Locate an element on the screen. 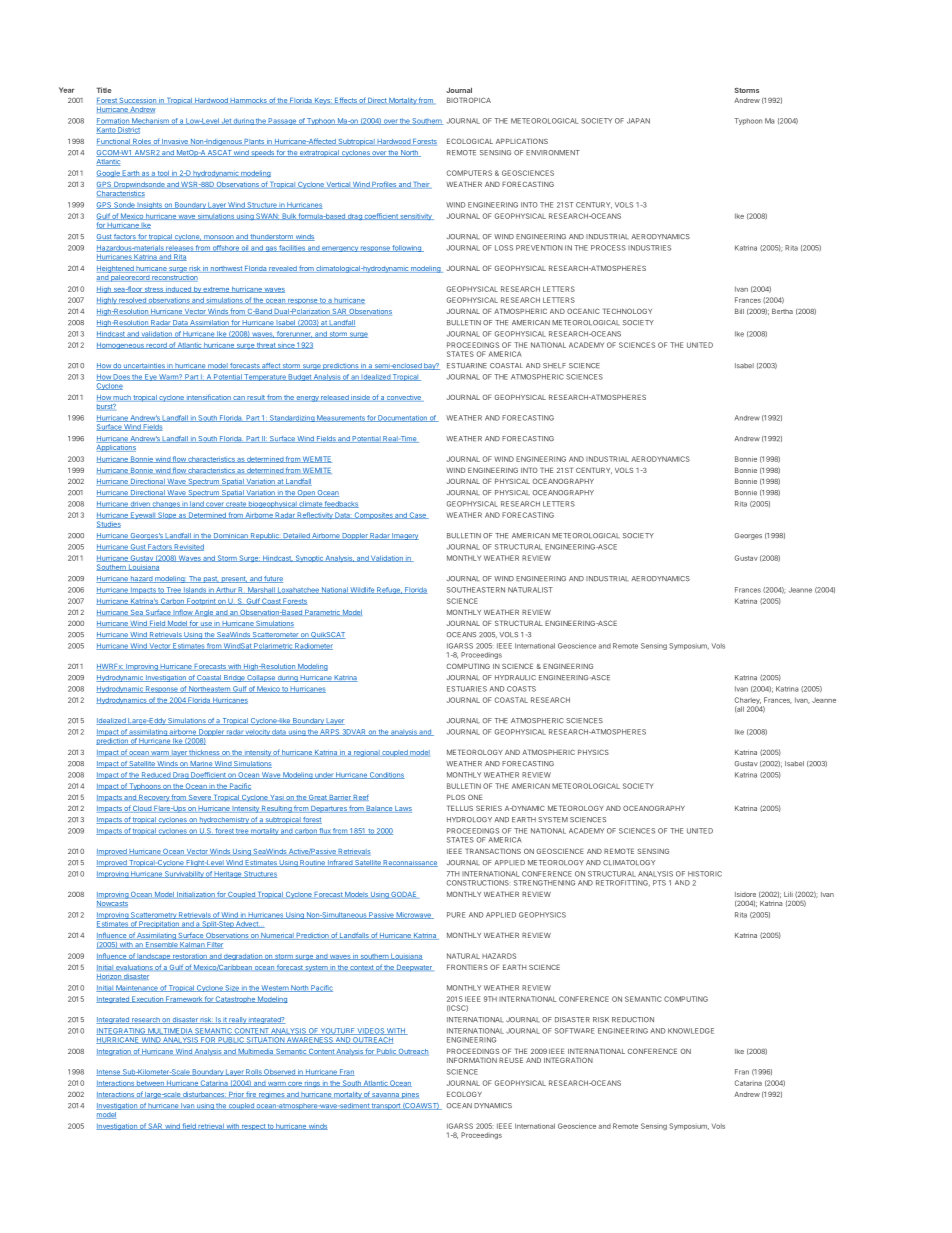 This screenshot has width=952, height=1233. Refuge is located at coordinates (389, 590).
